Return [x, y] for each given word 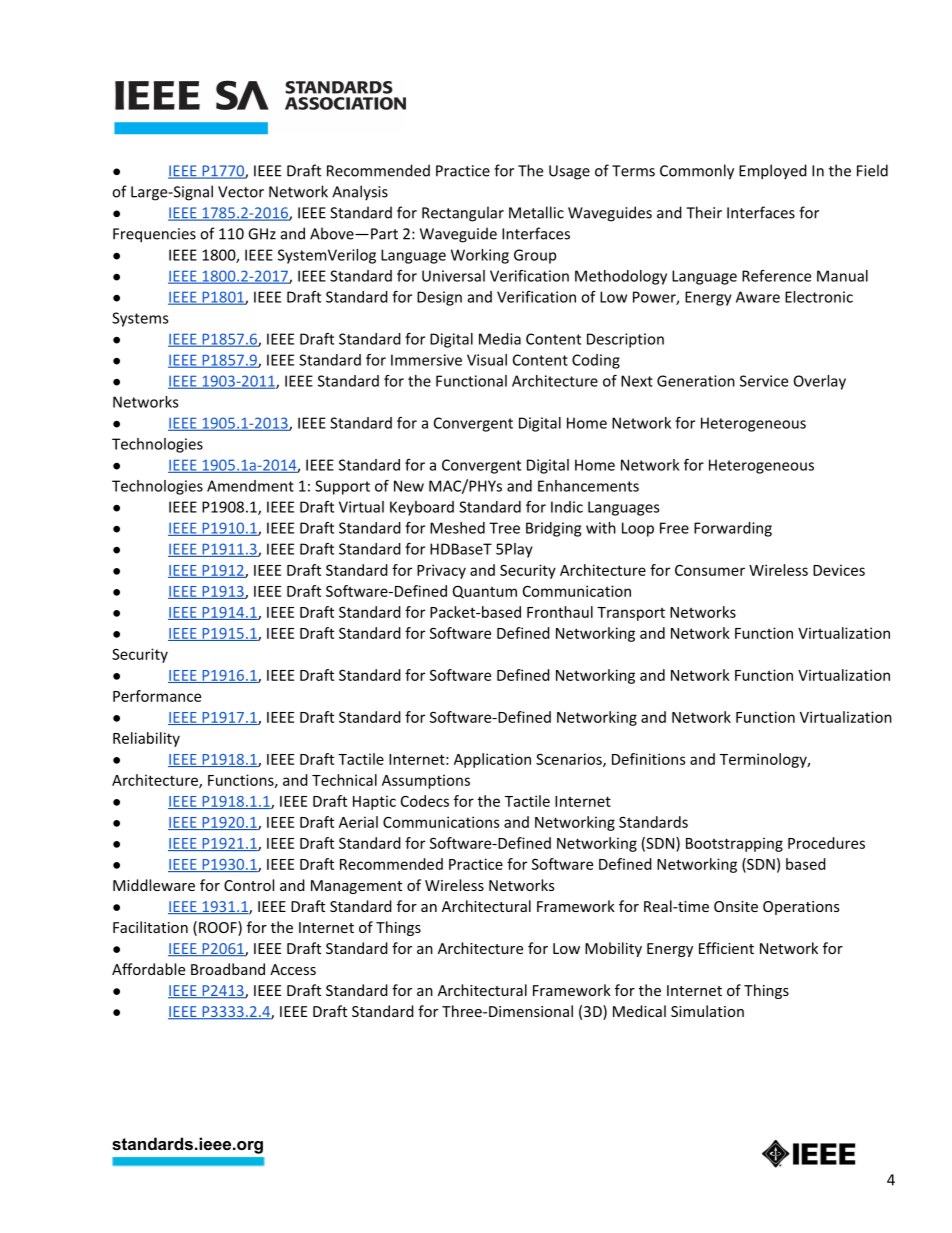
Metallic [536, 212]
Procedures [826, 843]
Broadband [228, 969]
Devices [839, 570]
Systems [140, 319]
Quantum [485, 592]
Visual [487, 360]
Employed [773, 172]
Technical [344, 780]
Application [492, 760]
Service [764, 381]
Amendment [250, 486]
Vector [241, 192]
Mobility [613, 949]
